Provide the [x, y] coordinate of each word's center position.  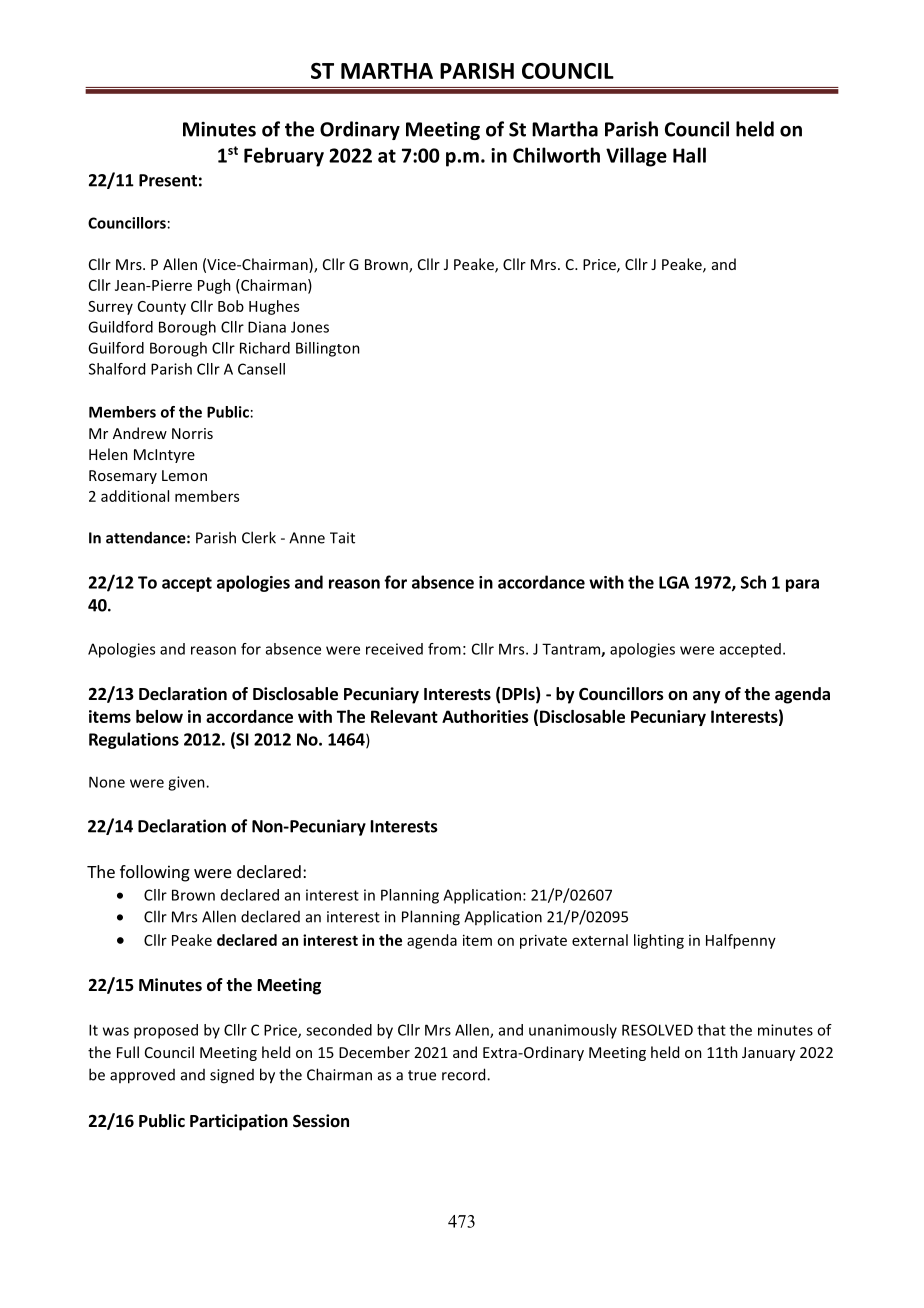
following [155, 873]
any [707, 697]
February [284, 157]
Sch [753, 582]
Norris [192, 433]
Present [168, 180]
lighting [659, 941]
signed [232, 1076]
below [159, 716]
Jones [310, 327]
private [543, 941]
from [444, 649]
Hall [689, 155]
